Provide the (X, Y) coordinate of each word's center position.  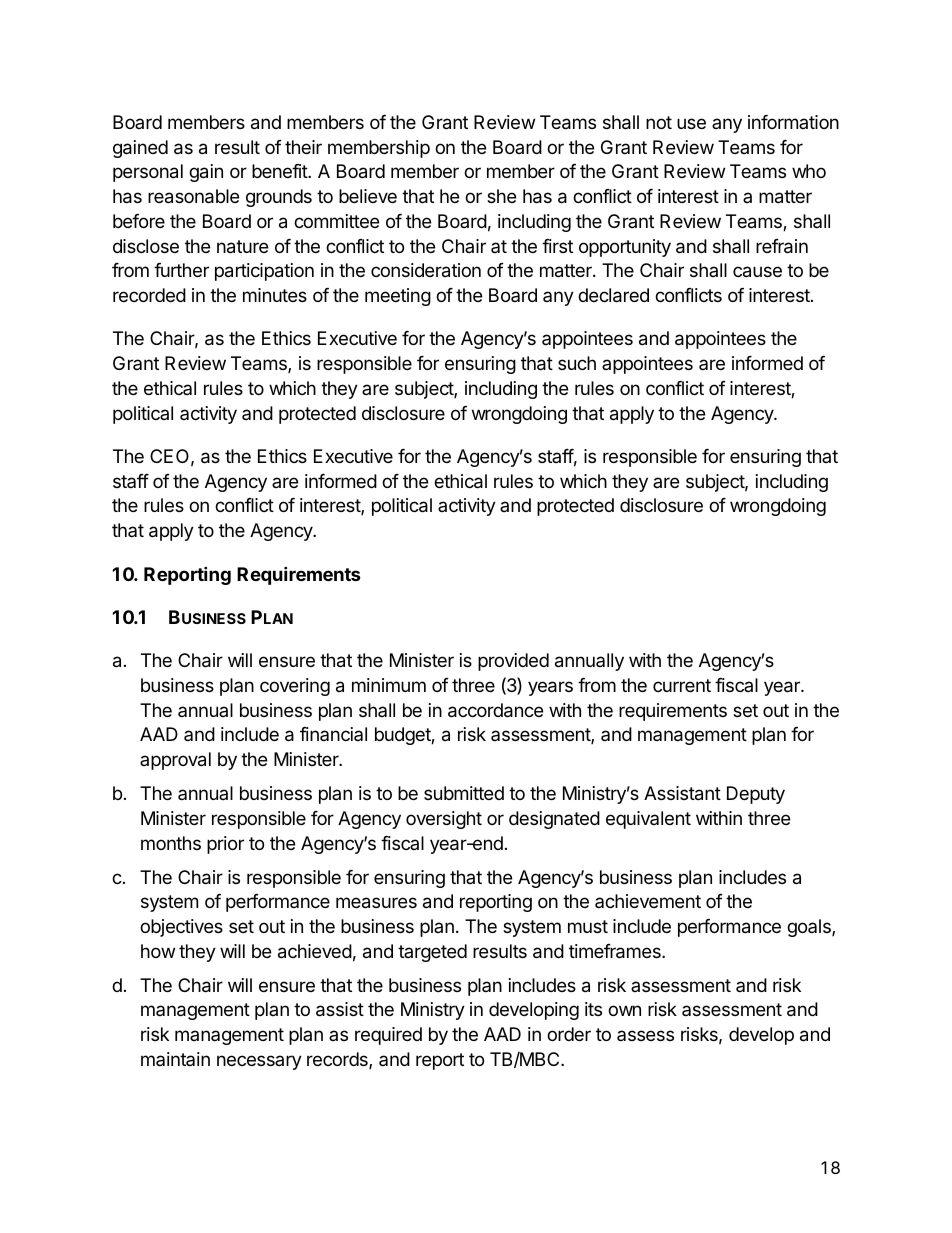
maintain (175, 1059)
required (388, 1036)
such (577, 363)
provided (513, 662)
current (682, 685)
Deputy (756, 795)
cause (757, 272)
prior (225, 845)
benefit (280, 171)
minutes (275, 295)
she (501, 196)
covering (295, 687)
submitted (464, 793)
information (793, 122)
